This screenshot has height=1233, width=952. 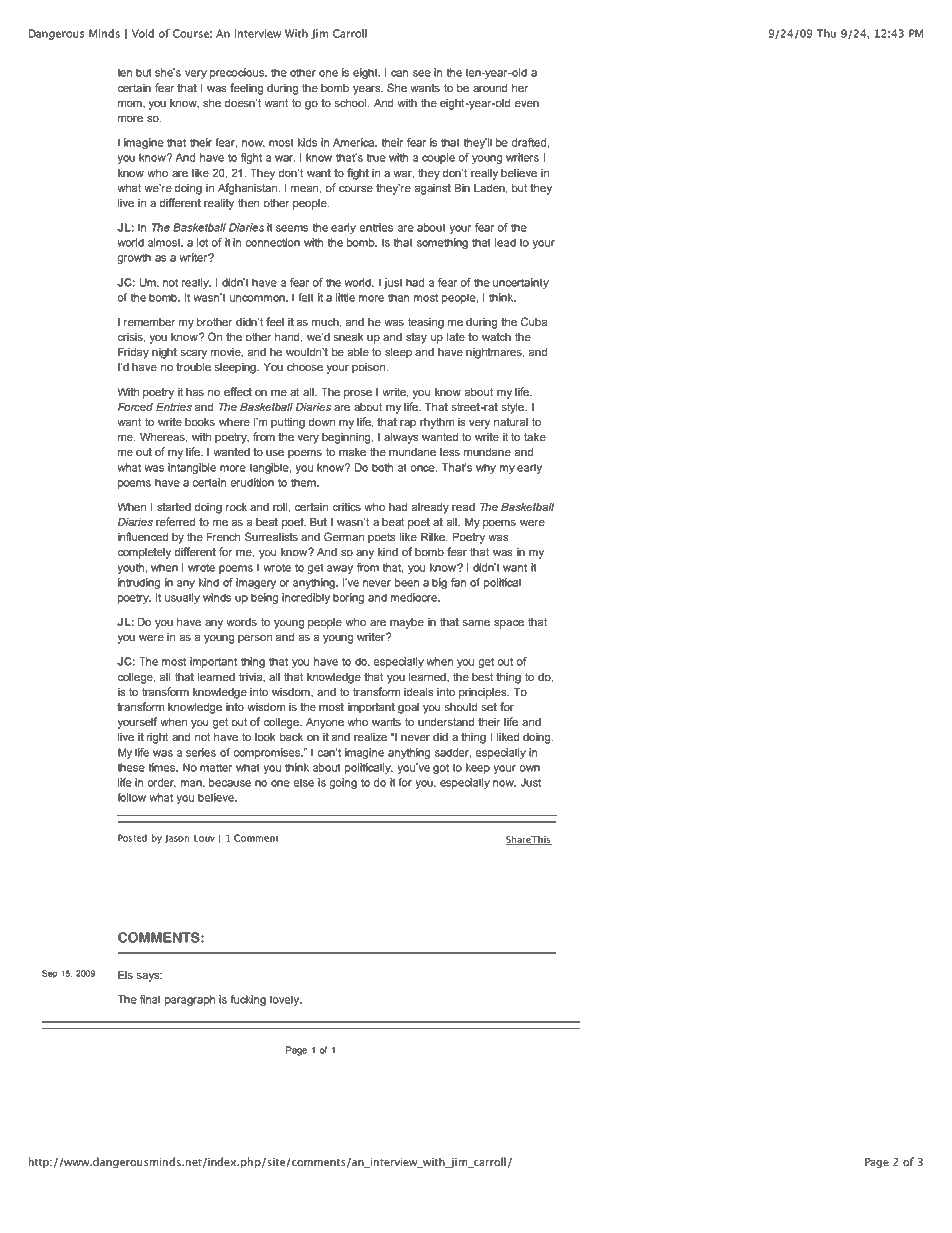 I want to click on Thu, so click(x=826, y=33).
